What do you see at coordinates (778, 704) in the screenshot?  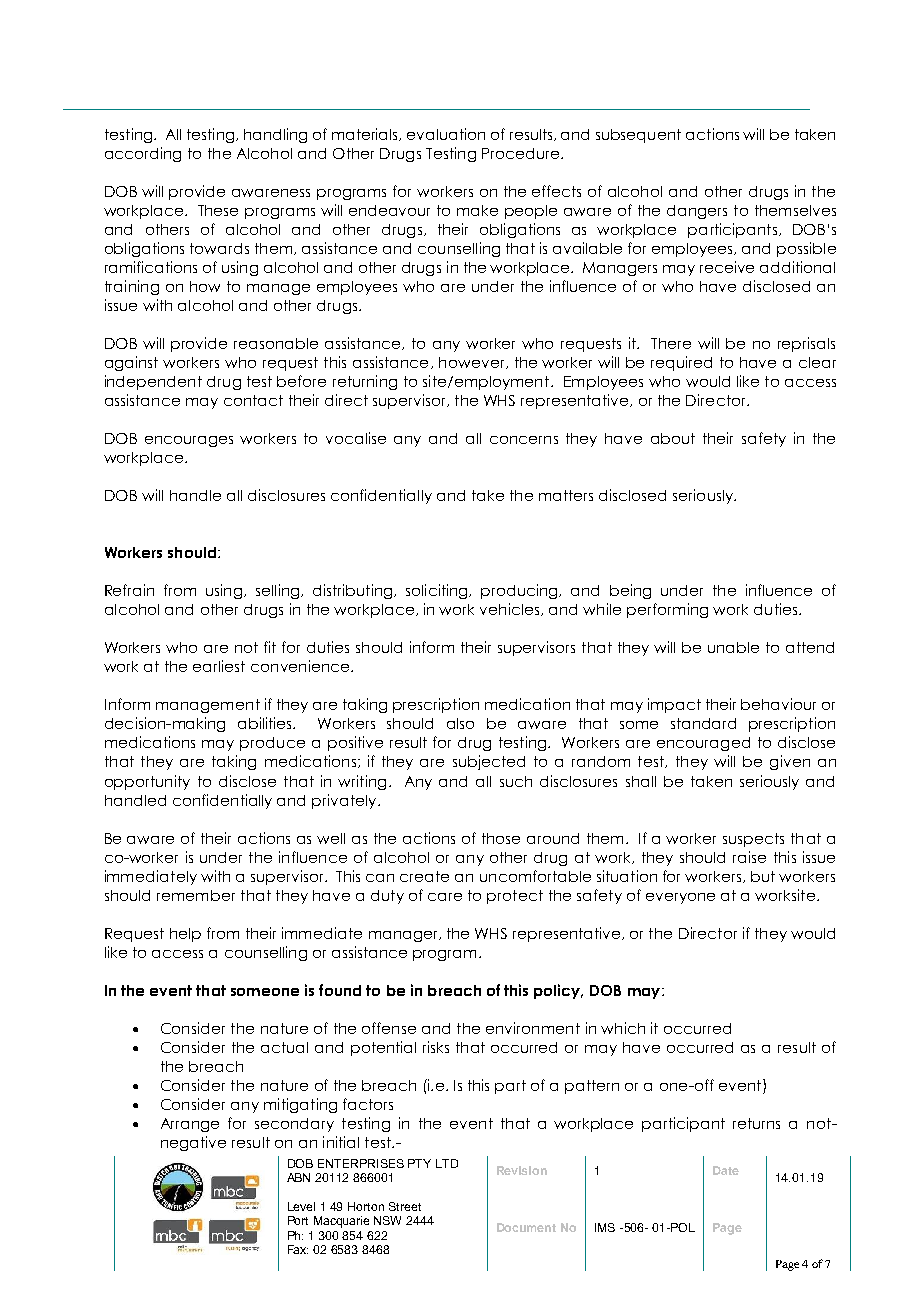 I see `behaviour` at bounding box center [778, 704].
